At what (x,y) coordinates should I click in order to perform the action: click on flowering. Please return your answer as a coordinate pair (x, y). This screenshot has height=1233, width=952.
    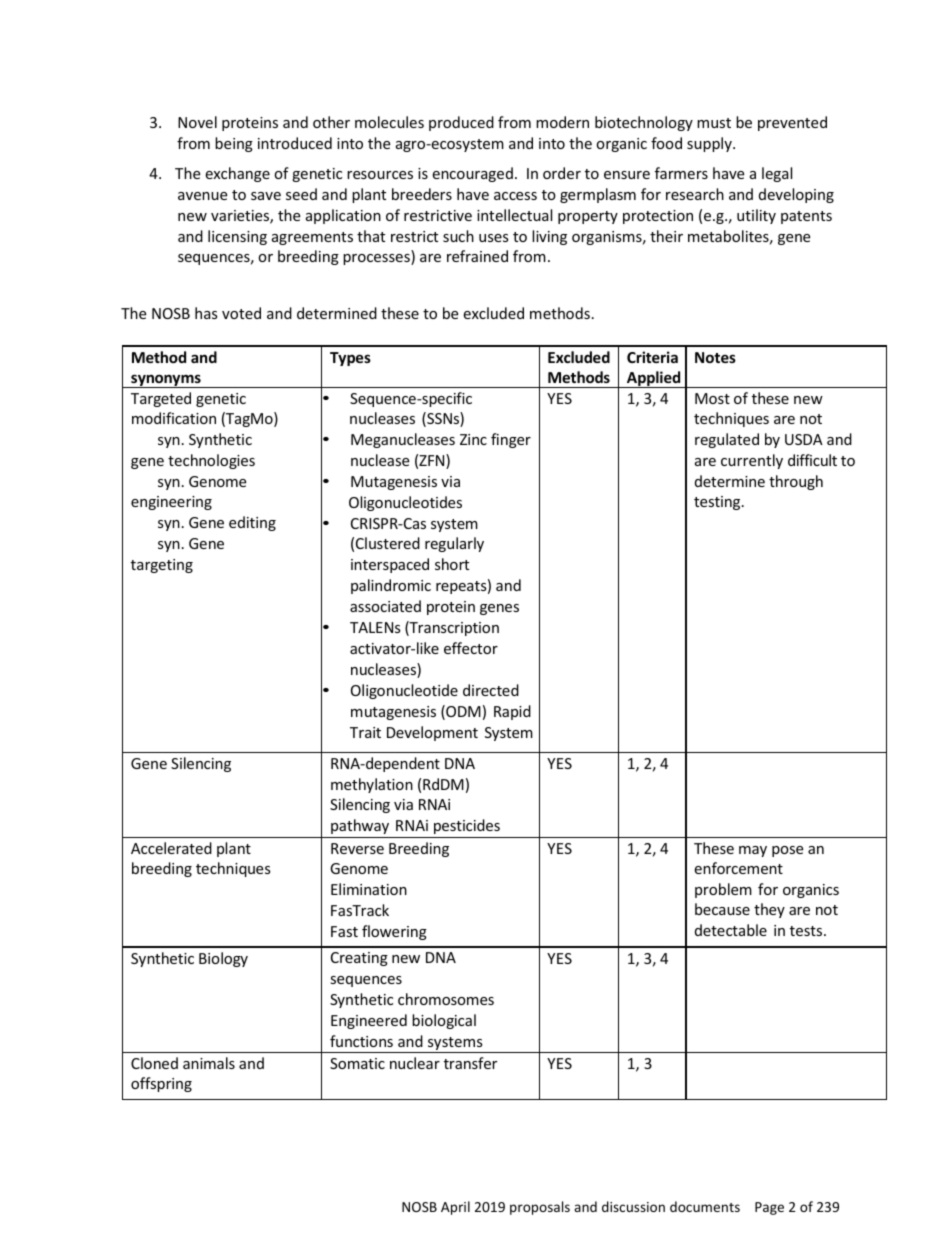
    Looking at the image, I should click on (394, 932).
